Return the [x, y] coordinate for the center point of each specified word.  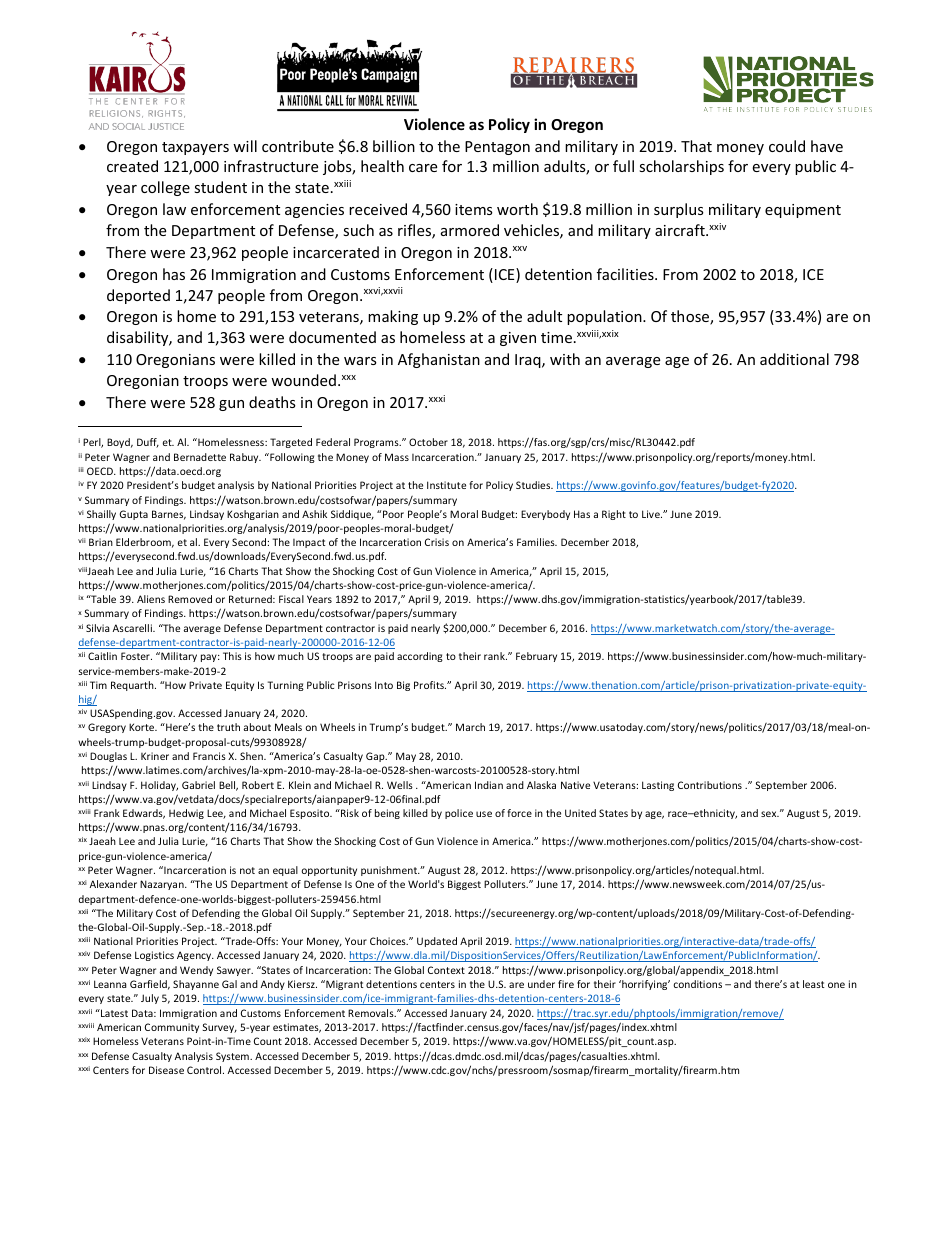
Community [172, 1028]
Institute [446, 485]
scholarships [681, 167]
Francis [209, 756]
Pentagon [497, 148]
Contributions [710, 785]
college [165, 188]
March [470, 727]
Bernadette [200, 457]
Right [614, 515]
